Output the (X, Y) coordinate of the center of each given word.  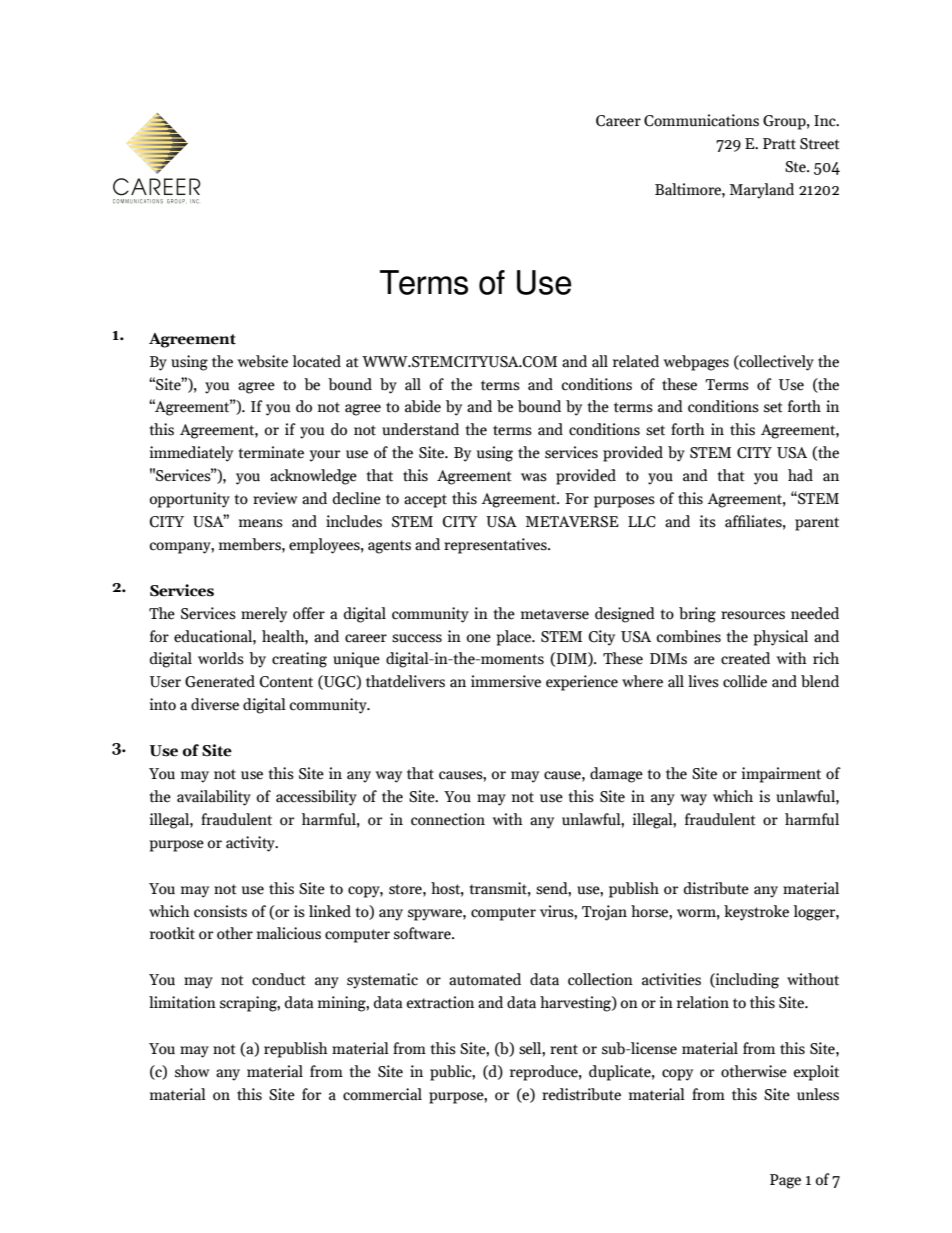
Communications (701, 120)
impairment (781, 775)
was (534, 477)
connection (448, 819)
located (317, 361)
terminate (271, 452)
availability (214, 798)
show (192, 1071)
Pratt (779, 144)
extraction (440, 1002)
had (800, 475)
